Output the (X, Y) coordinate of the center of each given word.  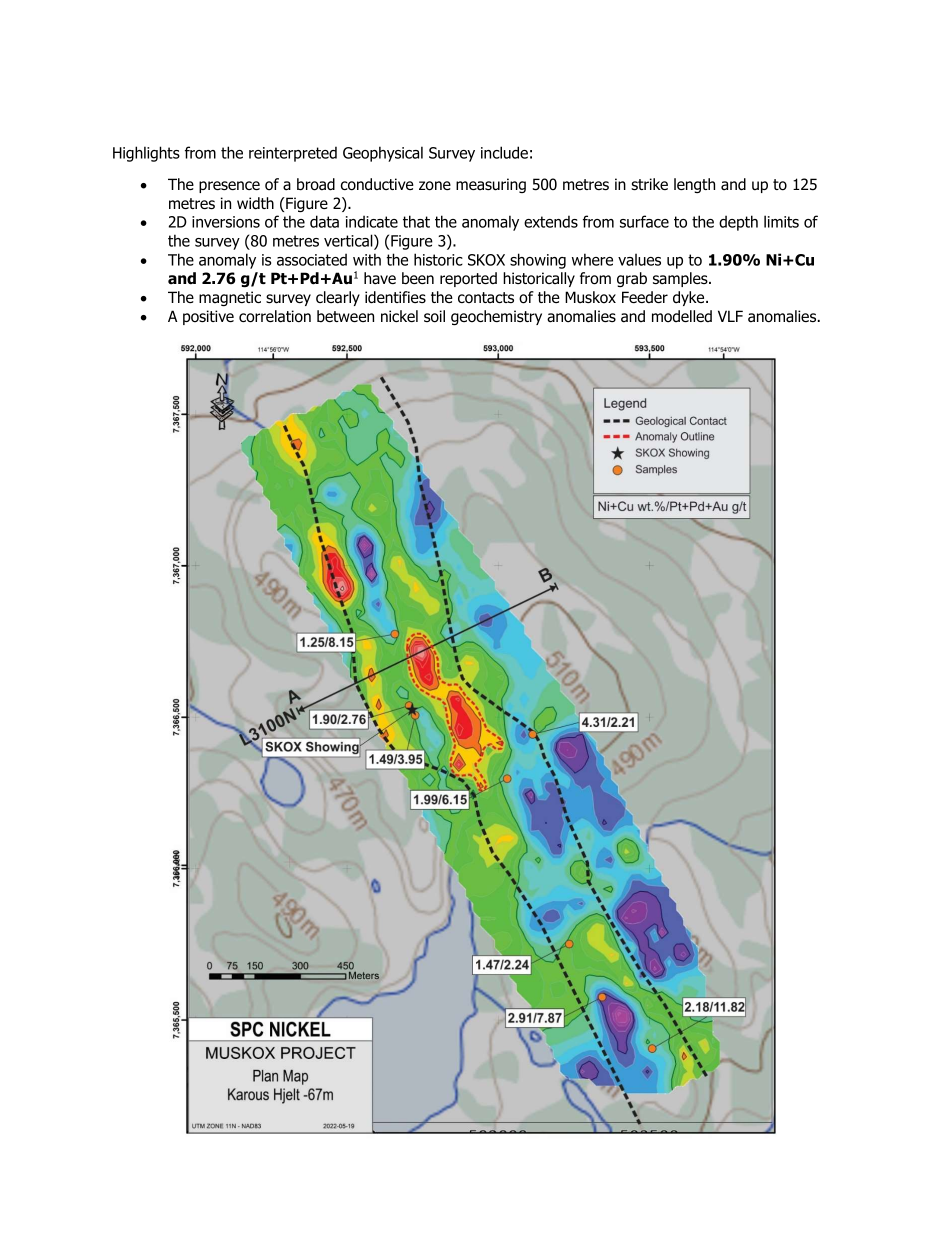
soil (434, 316)
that (416, 221)
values (639, 260)
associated (312, 259)
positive (208, 317)
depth (738, 223)
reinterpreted (293, 154)
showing (538, 261)
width (255, 203)
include (504, 152)
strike (649, 184)
